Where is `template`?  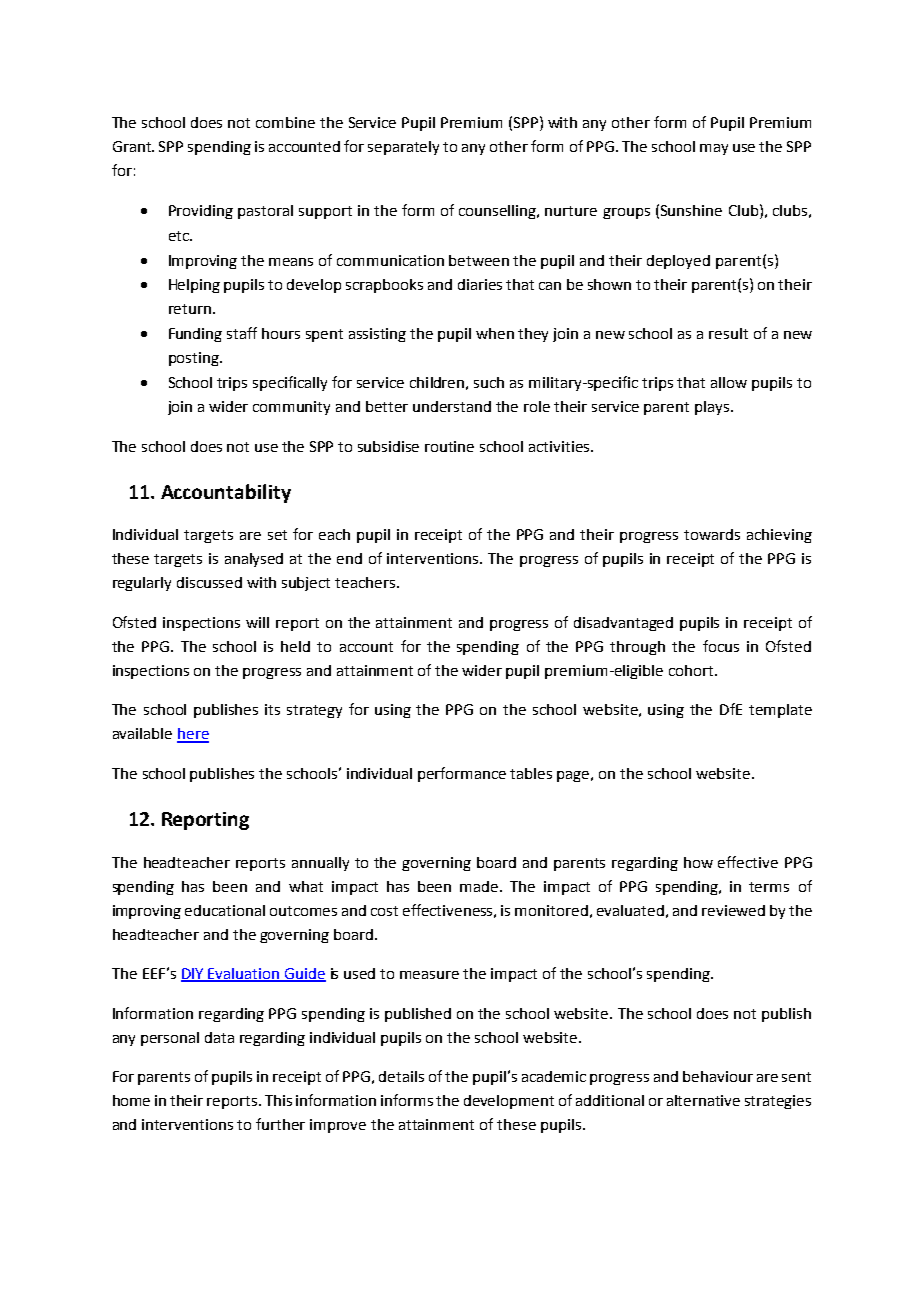 template is located at coordinates (780, 711).
